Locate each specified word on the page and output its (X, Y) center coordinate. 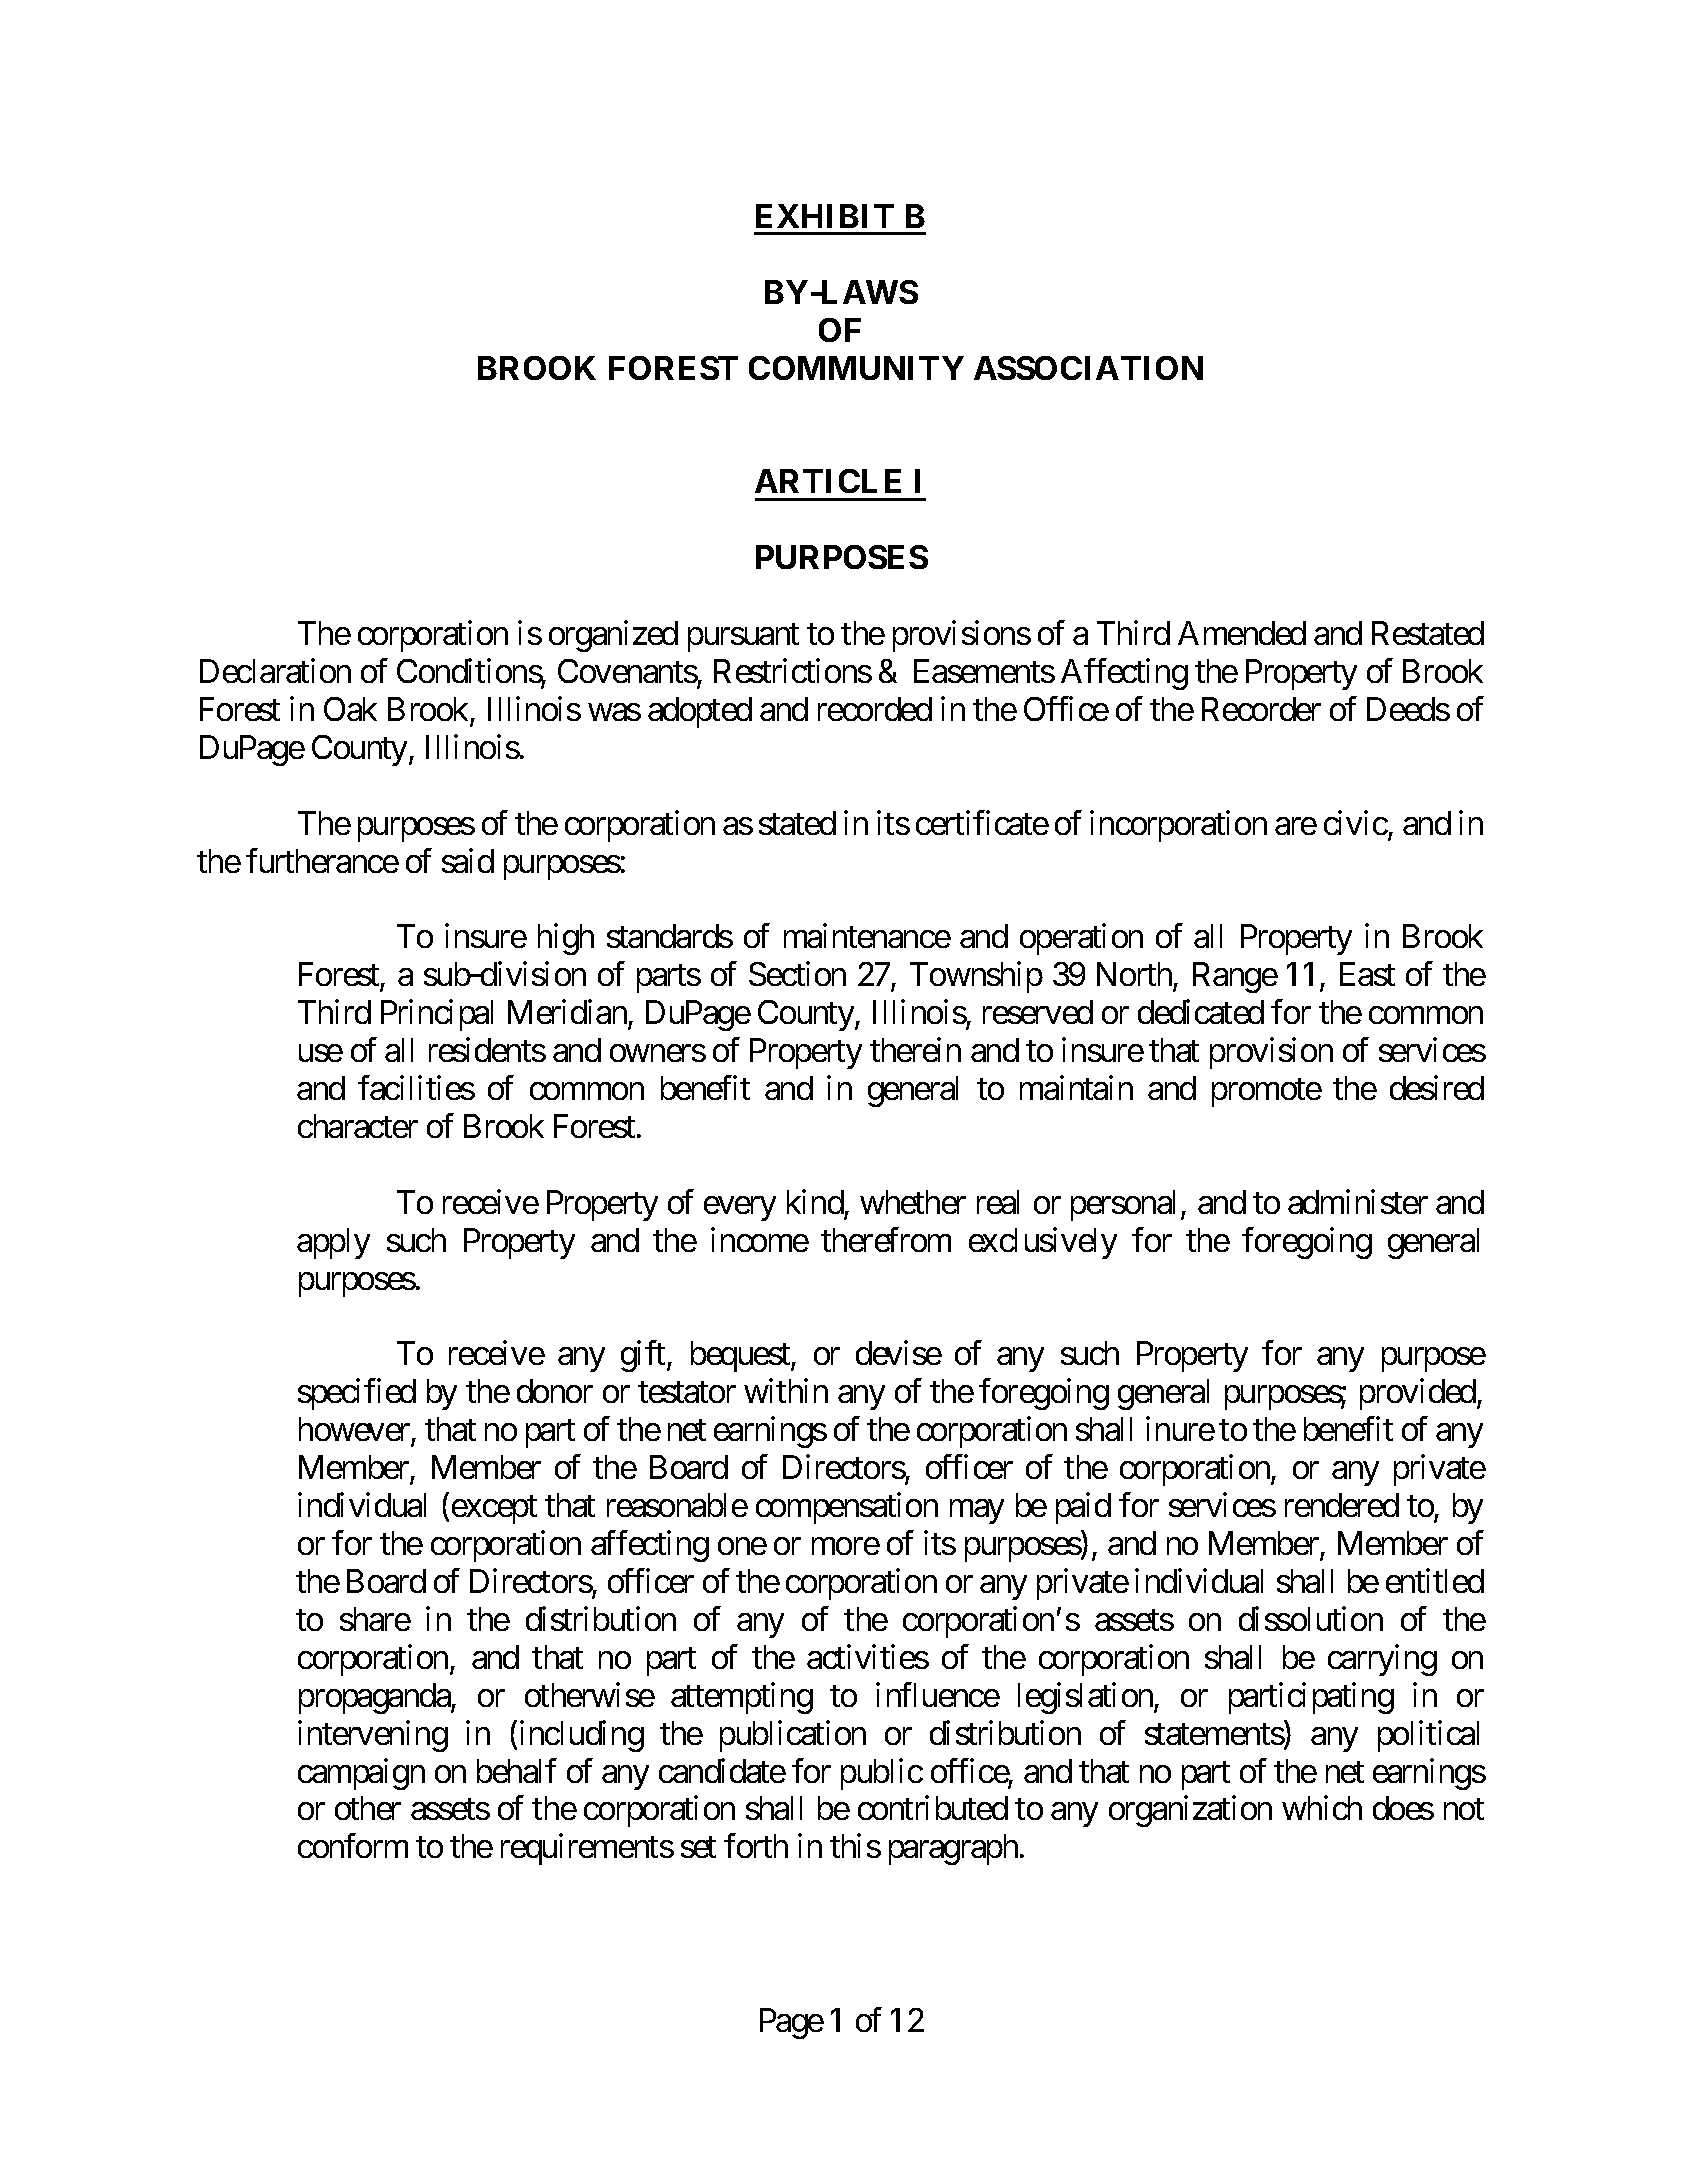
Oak (350, 709)
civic (1356, 822)
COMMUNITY (856, 368)
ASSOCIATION (1088, 368)
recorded (875, 709)
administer (1358, 1201)
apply (333, 1243)
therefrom (886, 1239)
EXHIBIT (825, 216)
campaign (361, 1774)
